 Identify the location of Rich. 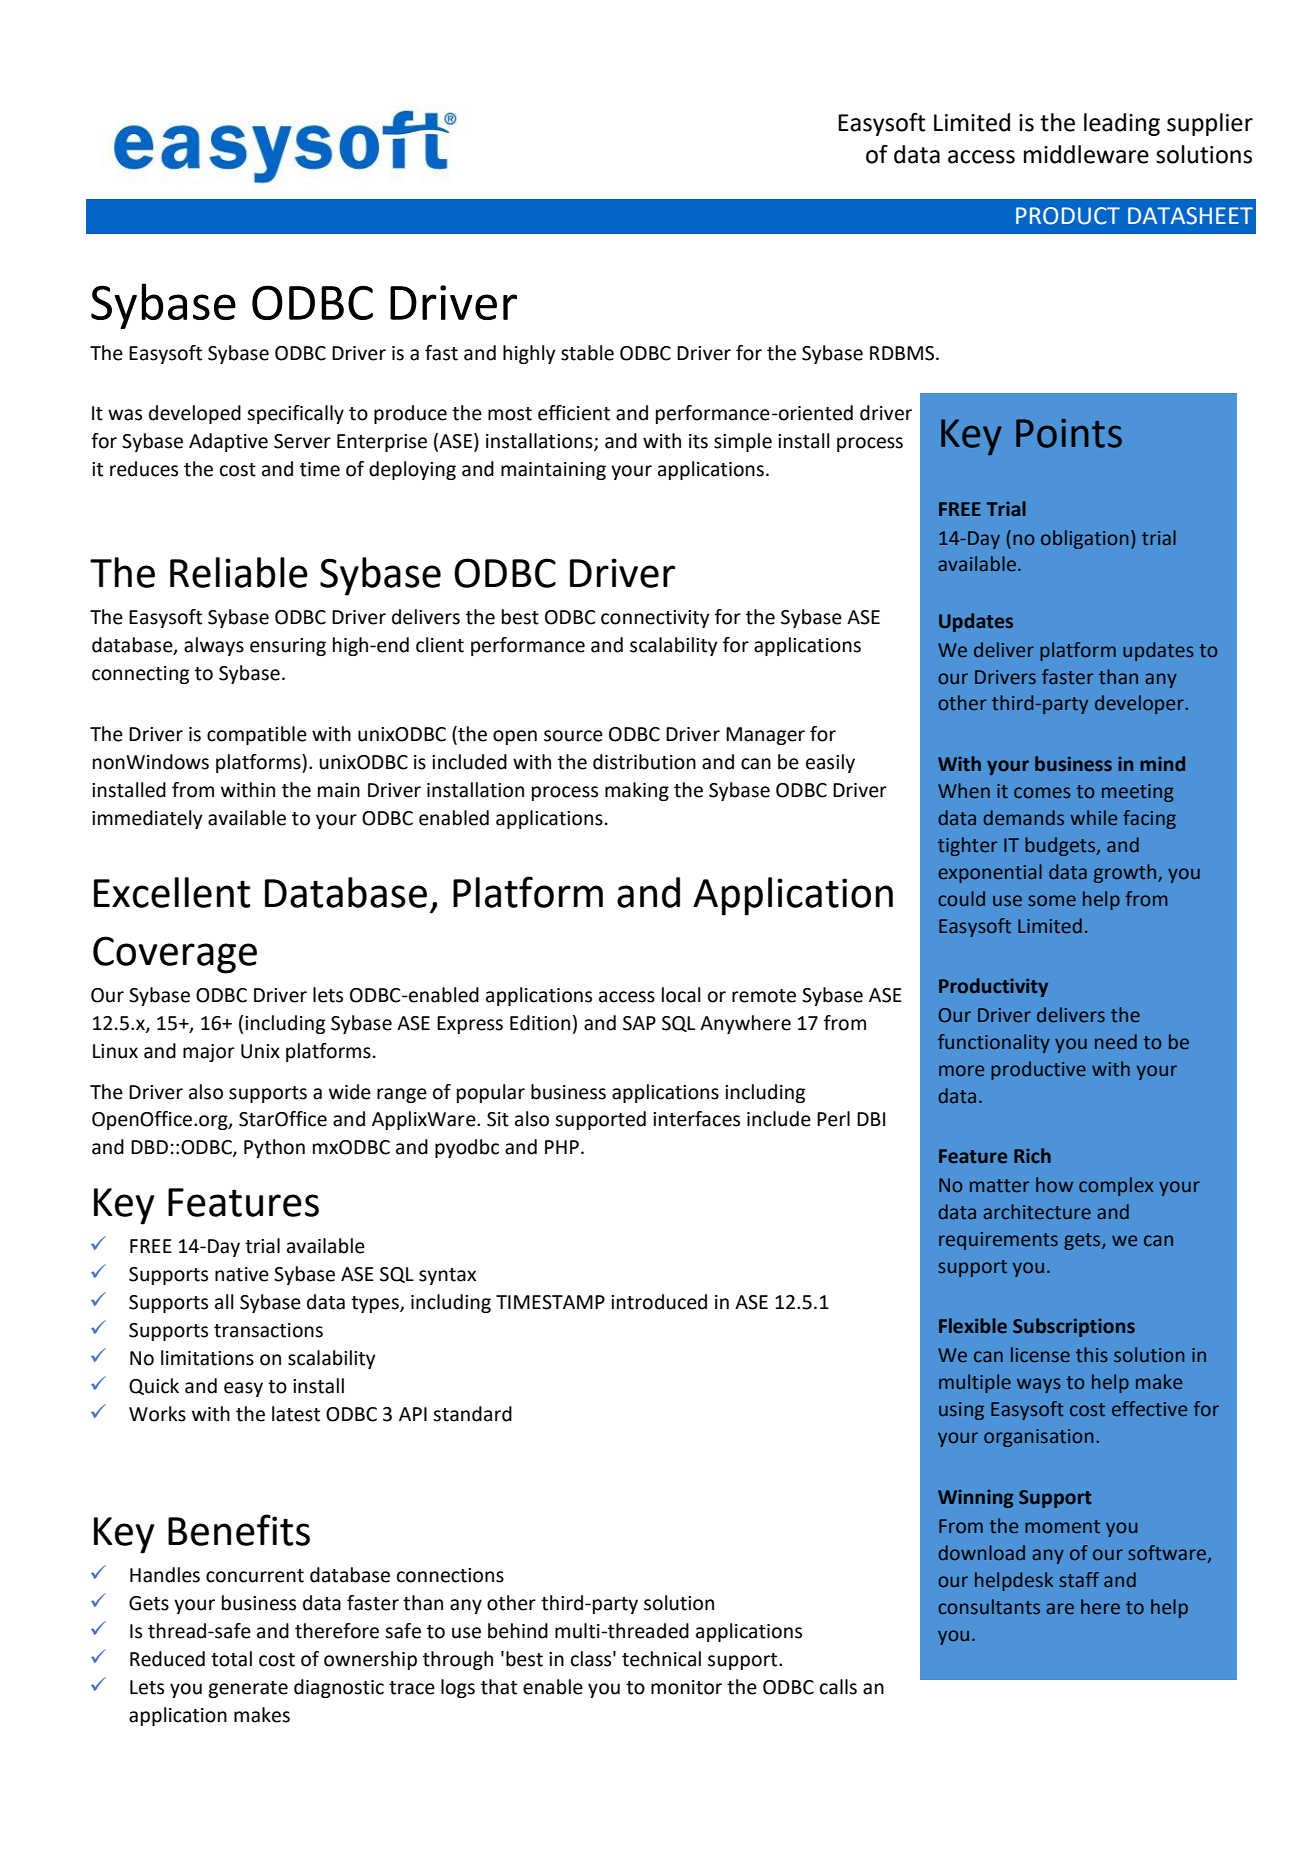
(1032, 1156).
